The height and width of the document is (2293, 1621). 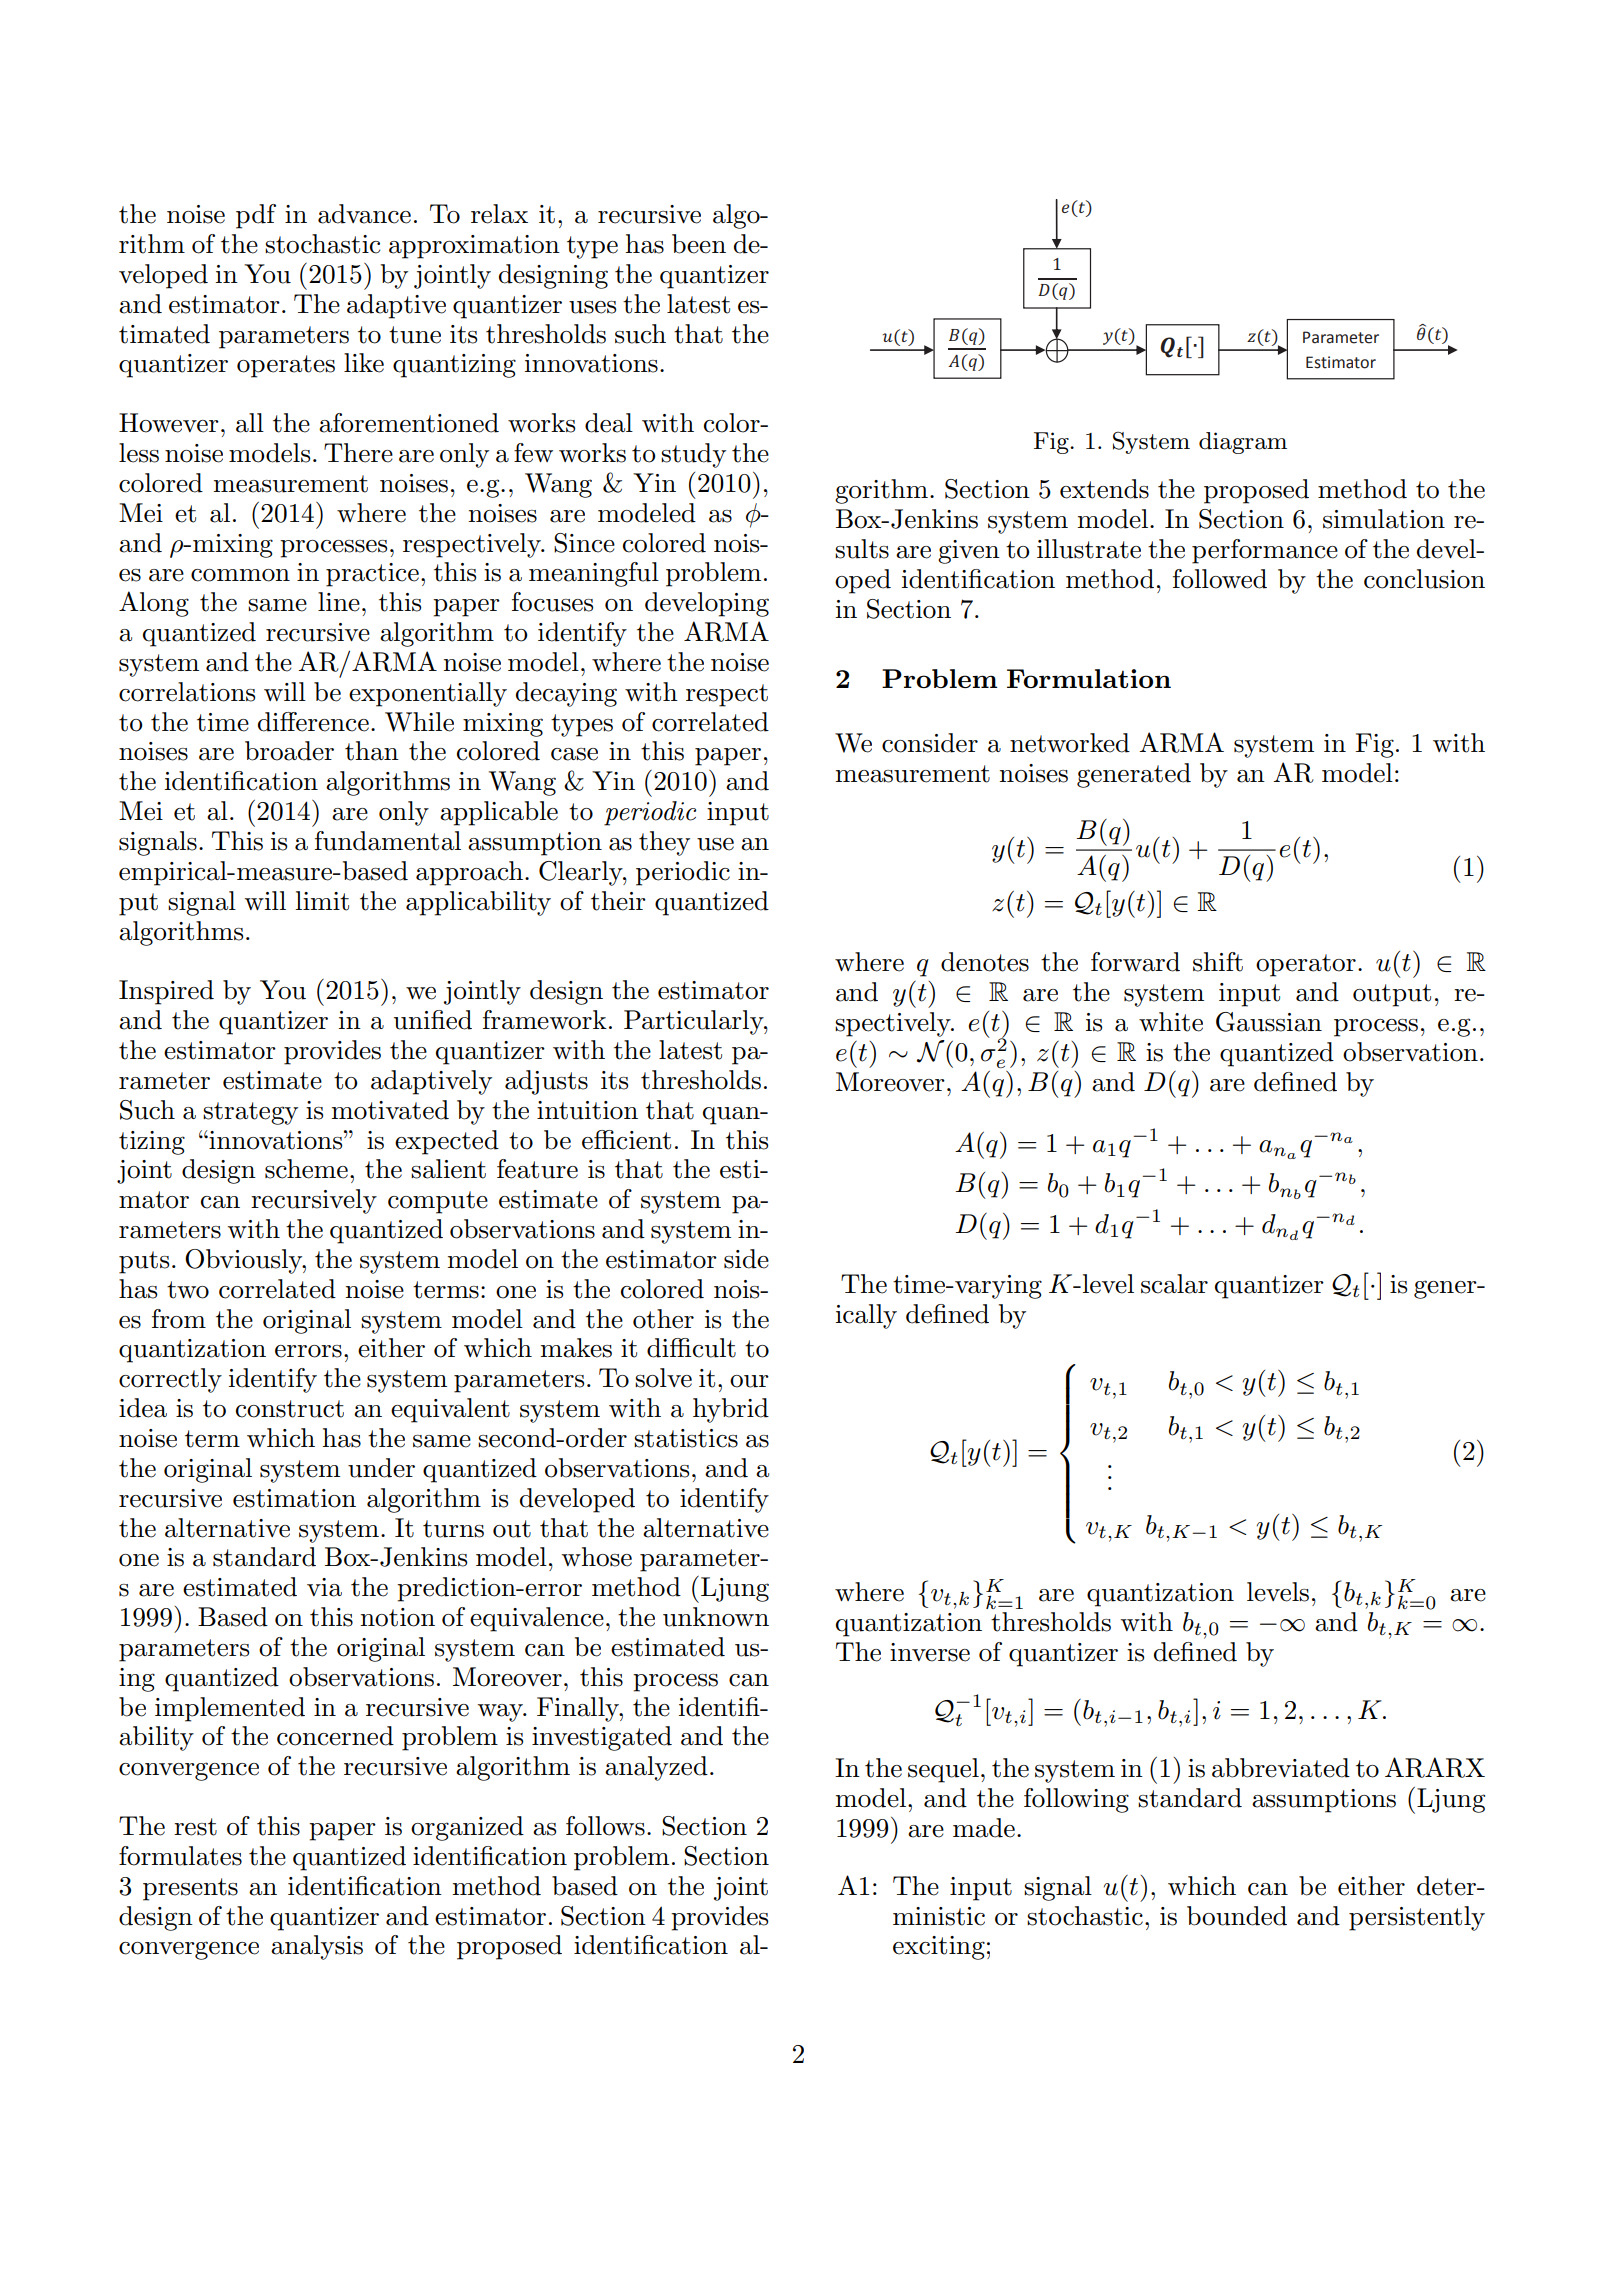 What do you see at coordinates (289, 751) in the document?
I see `broader` at bounding box center [289, 751].
